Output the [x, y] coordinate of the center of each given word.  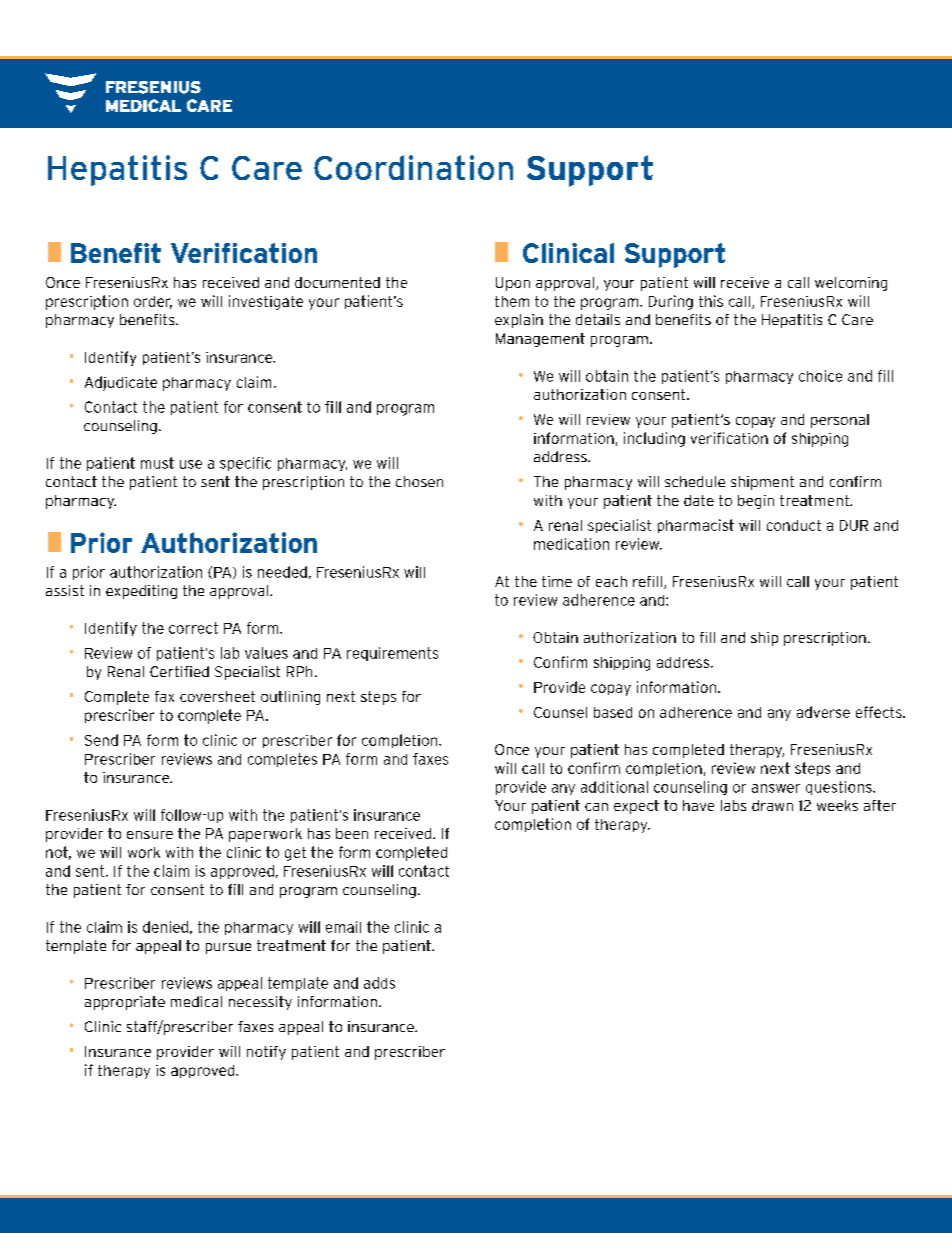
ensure [150, 835]
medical [196, 1001]
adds [379, 983]
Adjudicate [121, 383]
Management [540, 340]
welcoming [851, 284]
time [557, 581]
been [352, 833]
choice [820, 376]
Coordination [413, 167]
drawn [772, 805]
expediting [141, 592]
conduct [794, 525]
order [153, 302]
